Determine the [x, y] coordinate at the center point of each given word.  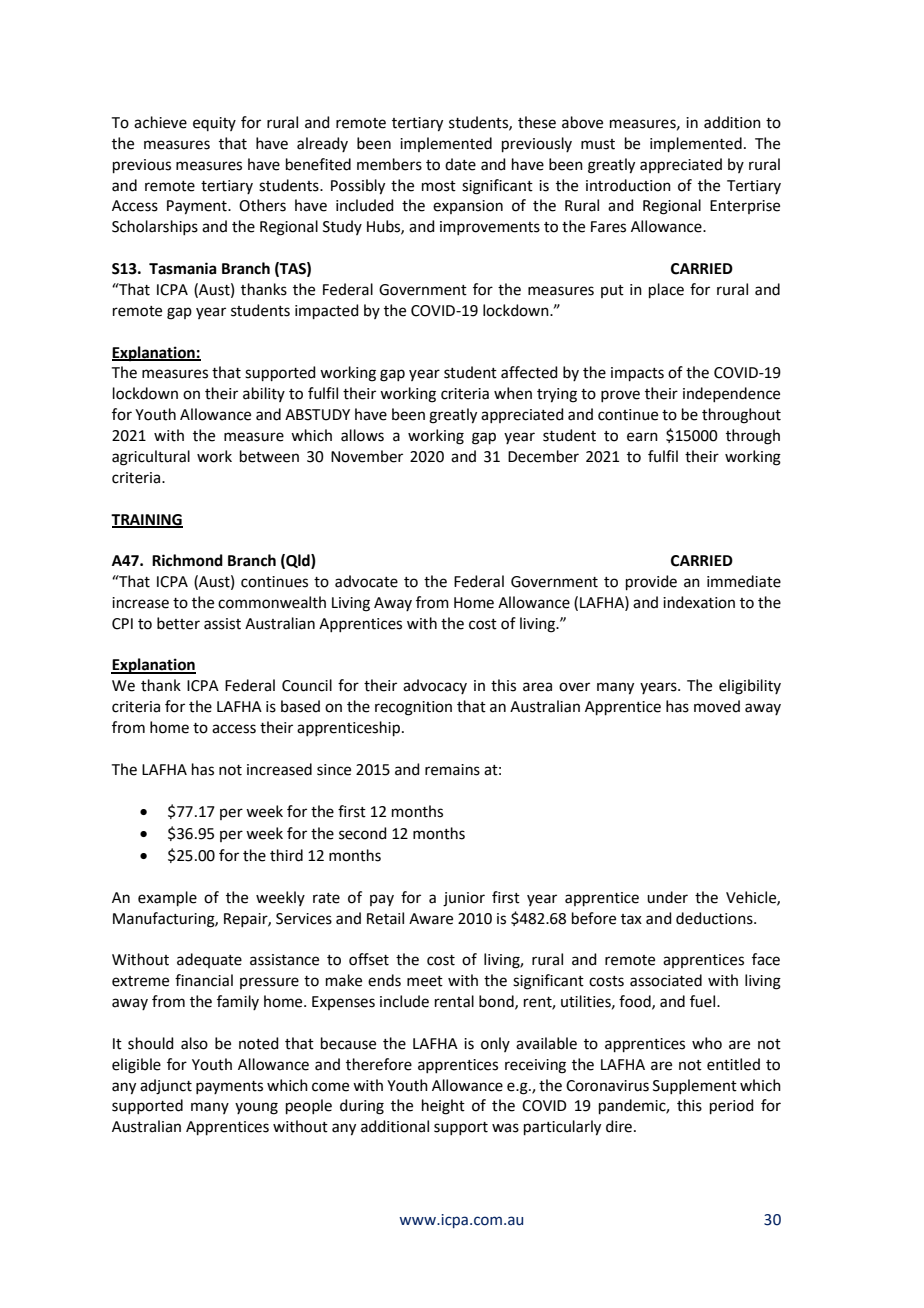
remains [452, 770]
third [286, 855]
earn [642, 437]
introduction [628, 185]
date [460, 164]
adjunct [166, 1087]
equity [214, 124]
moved [717, 706]
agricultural [151, 458]
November [367, 456]
